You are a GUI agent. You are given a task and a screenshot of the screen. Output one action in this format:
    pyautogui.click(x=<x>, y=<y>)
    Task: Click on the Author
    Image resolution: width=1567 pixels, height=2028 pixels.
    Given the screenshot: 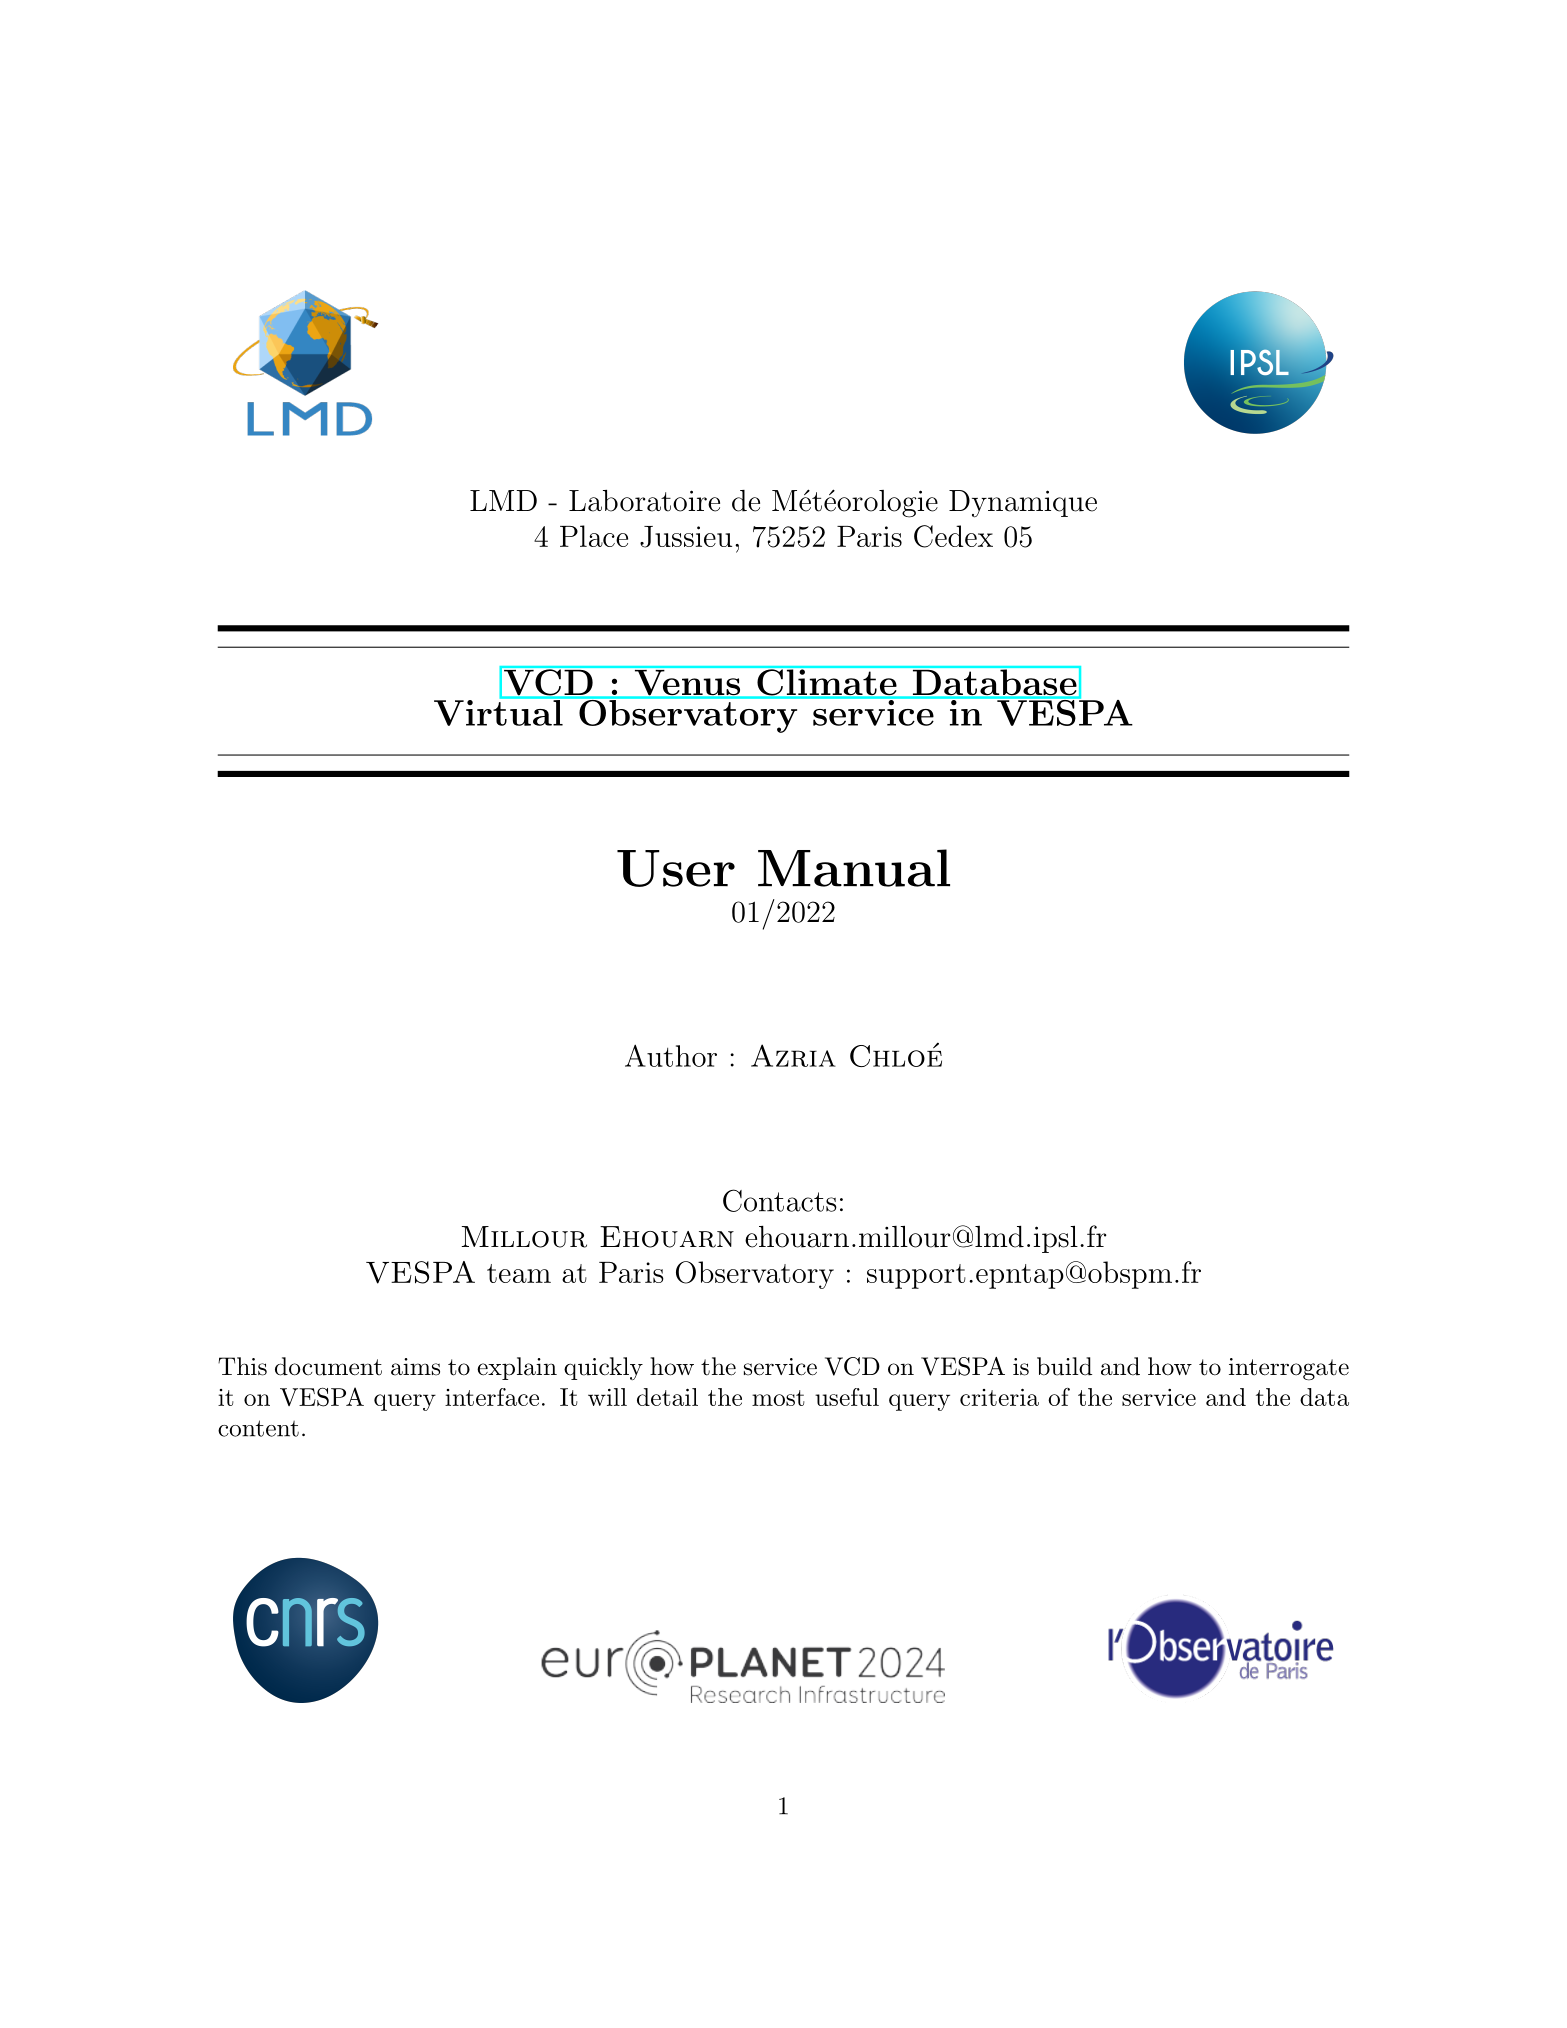 What is the action you would take?
    pyautogui.click(x=671, y=1055)
